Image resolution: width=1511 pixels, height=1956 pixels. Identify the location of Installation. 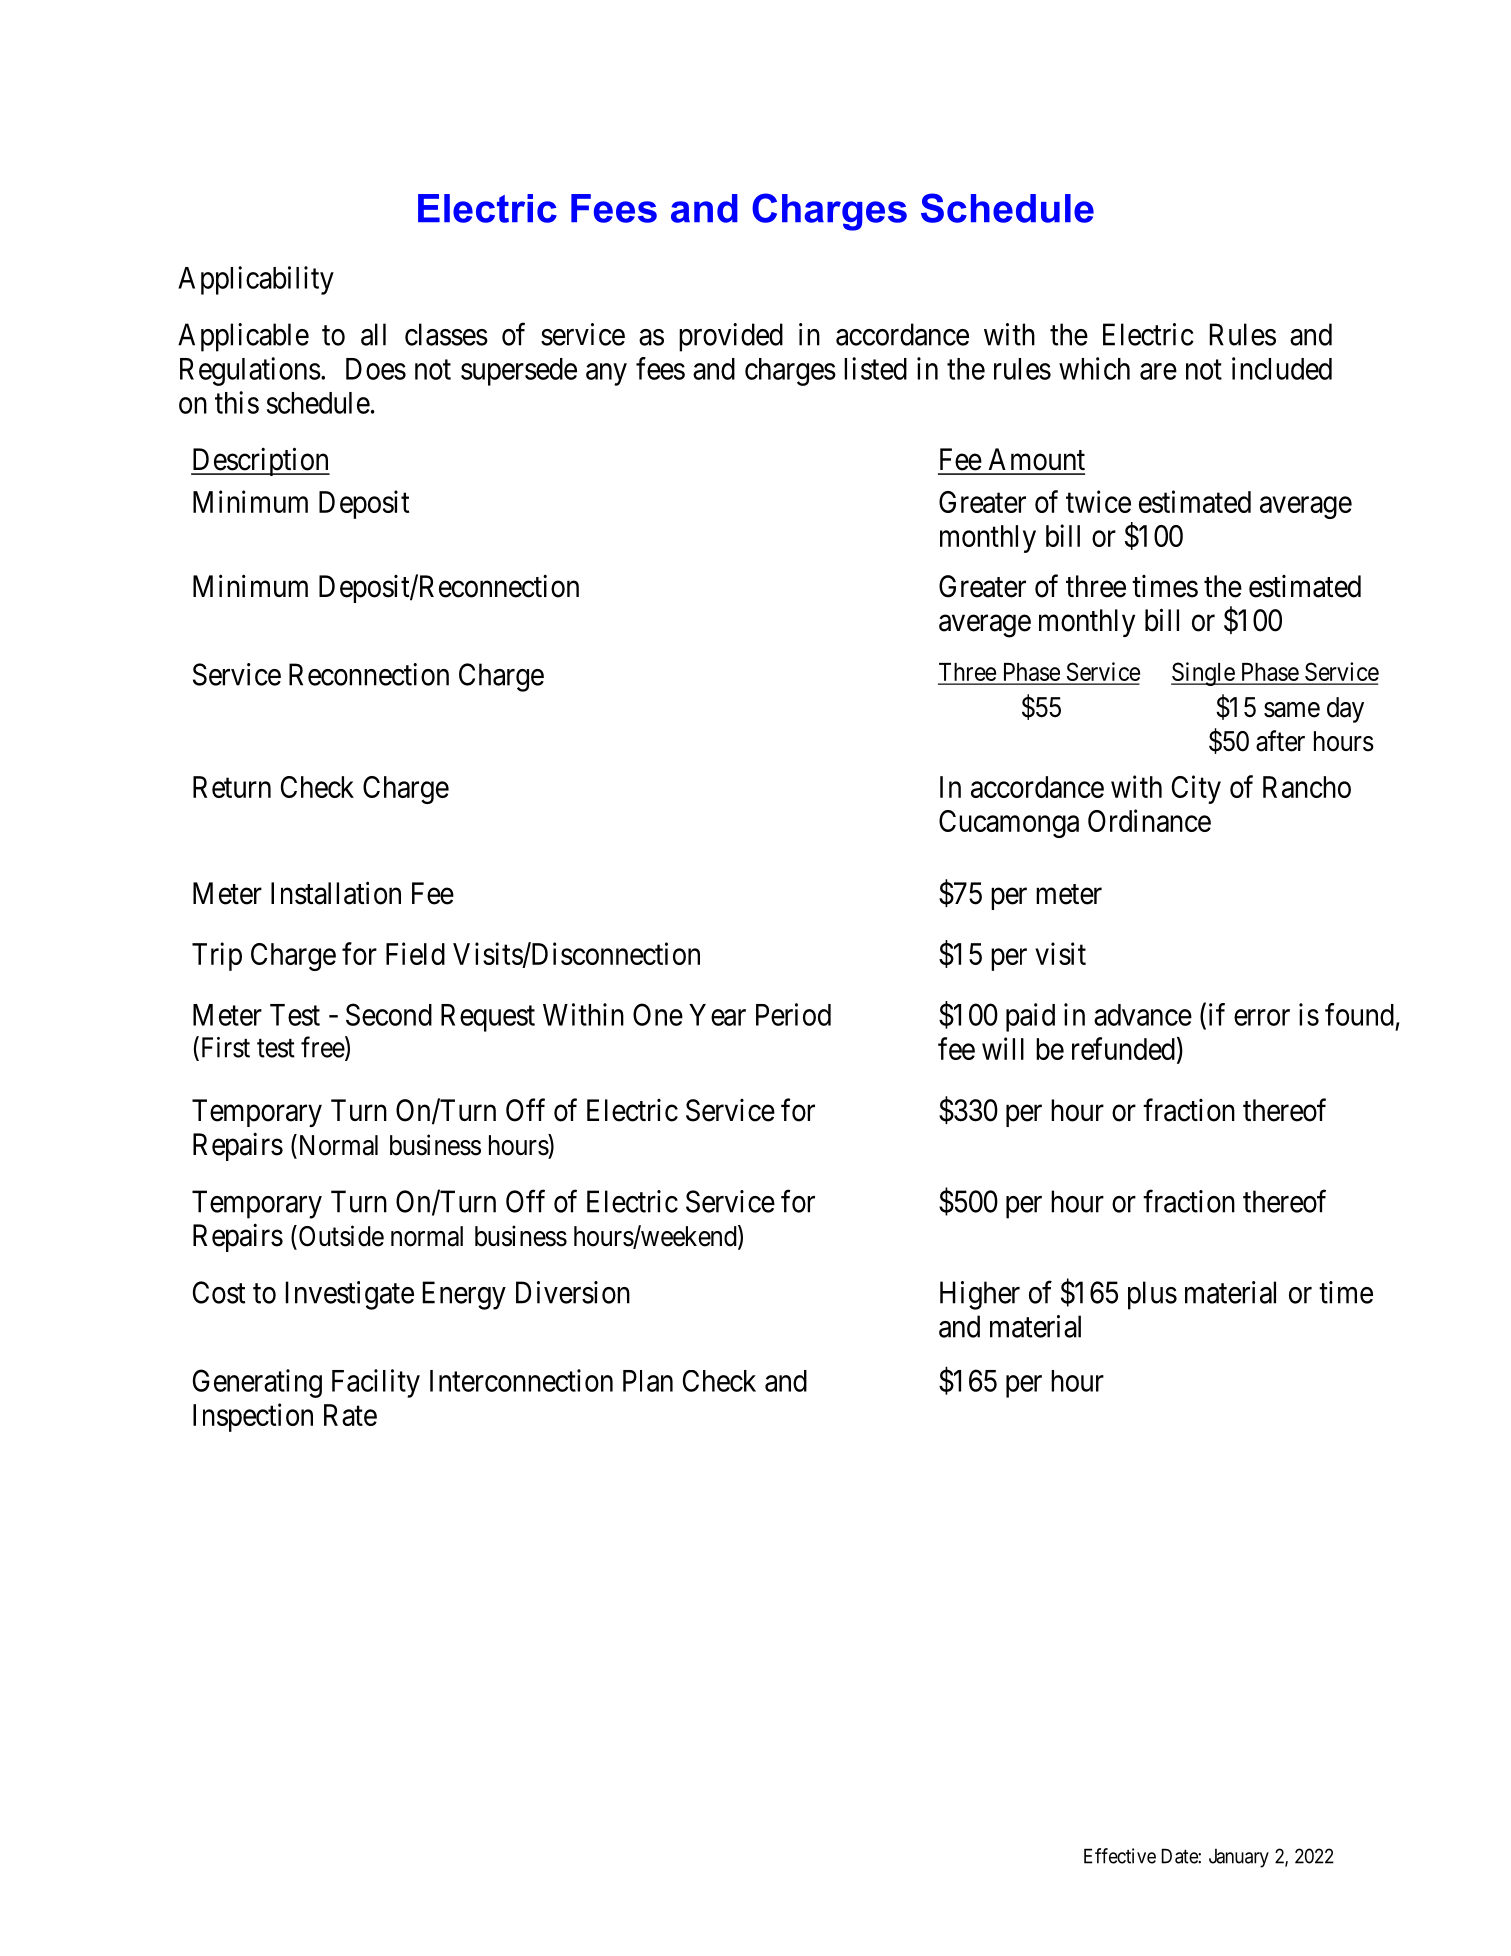
(336, 893).
